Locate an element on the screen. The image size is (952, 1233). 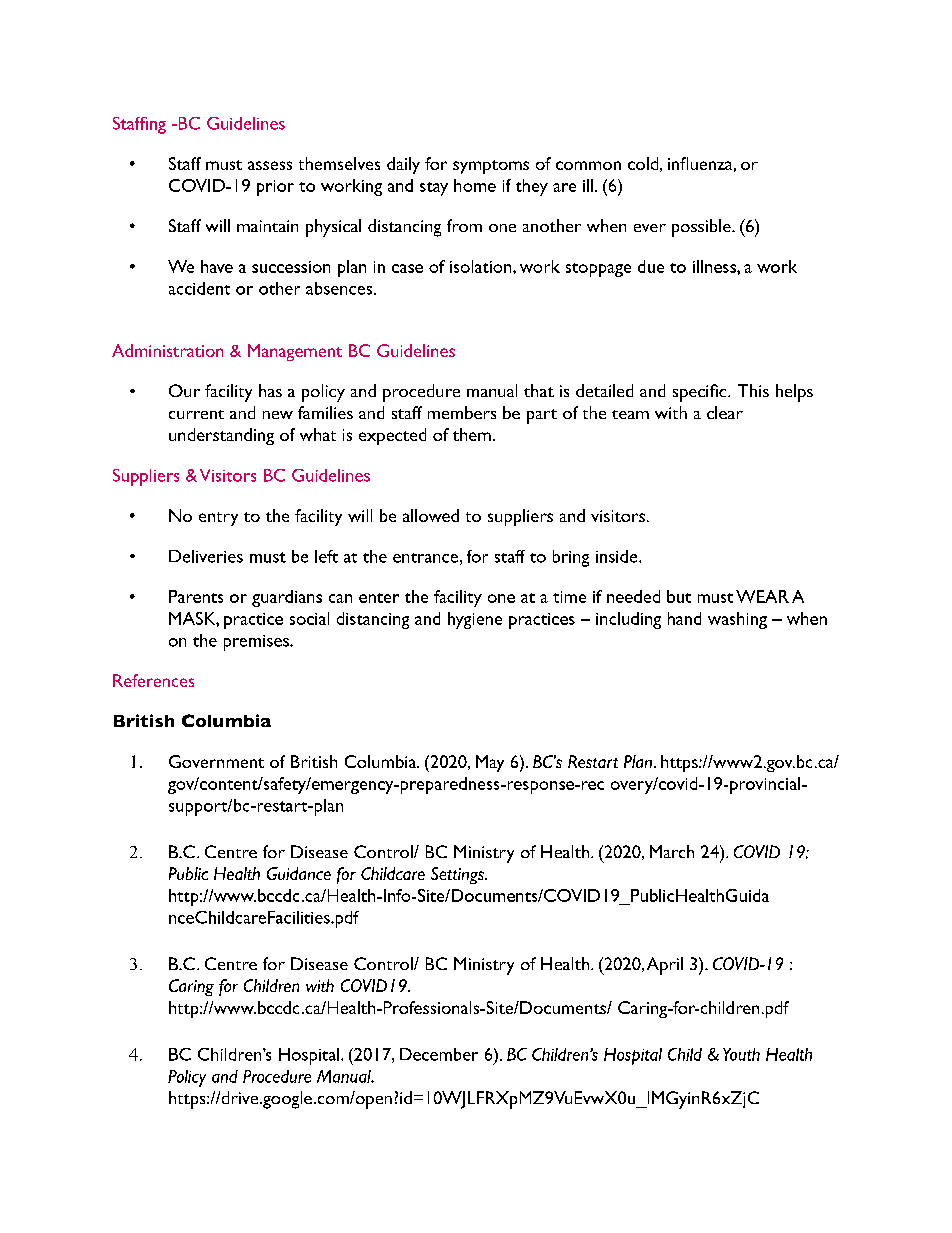
December is located at coordinates (439, 1054).
